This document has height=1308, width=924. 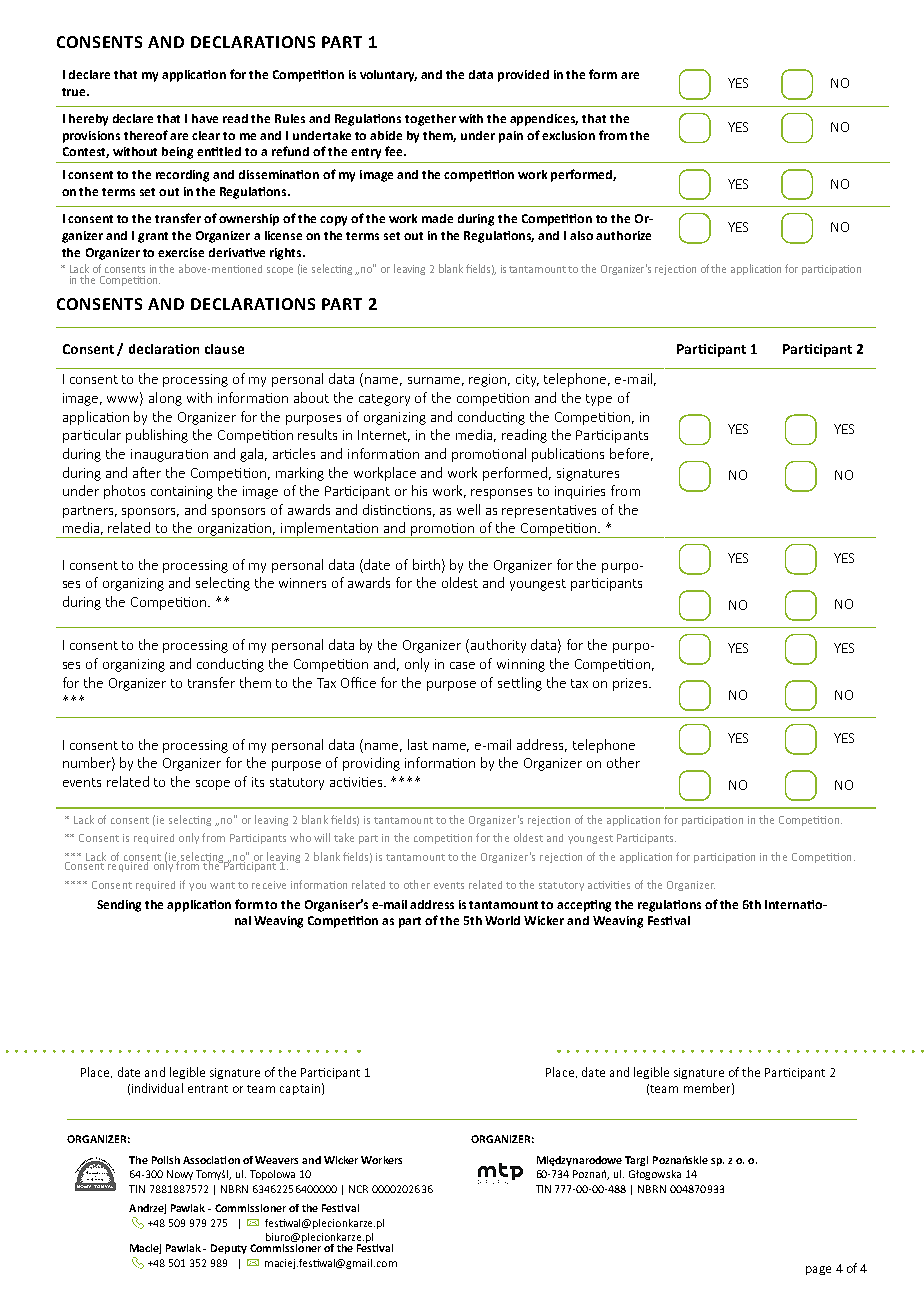 I want to click on Andrzej, so click(x=147, y=1209).
